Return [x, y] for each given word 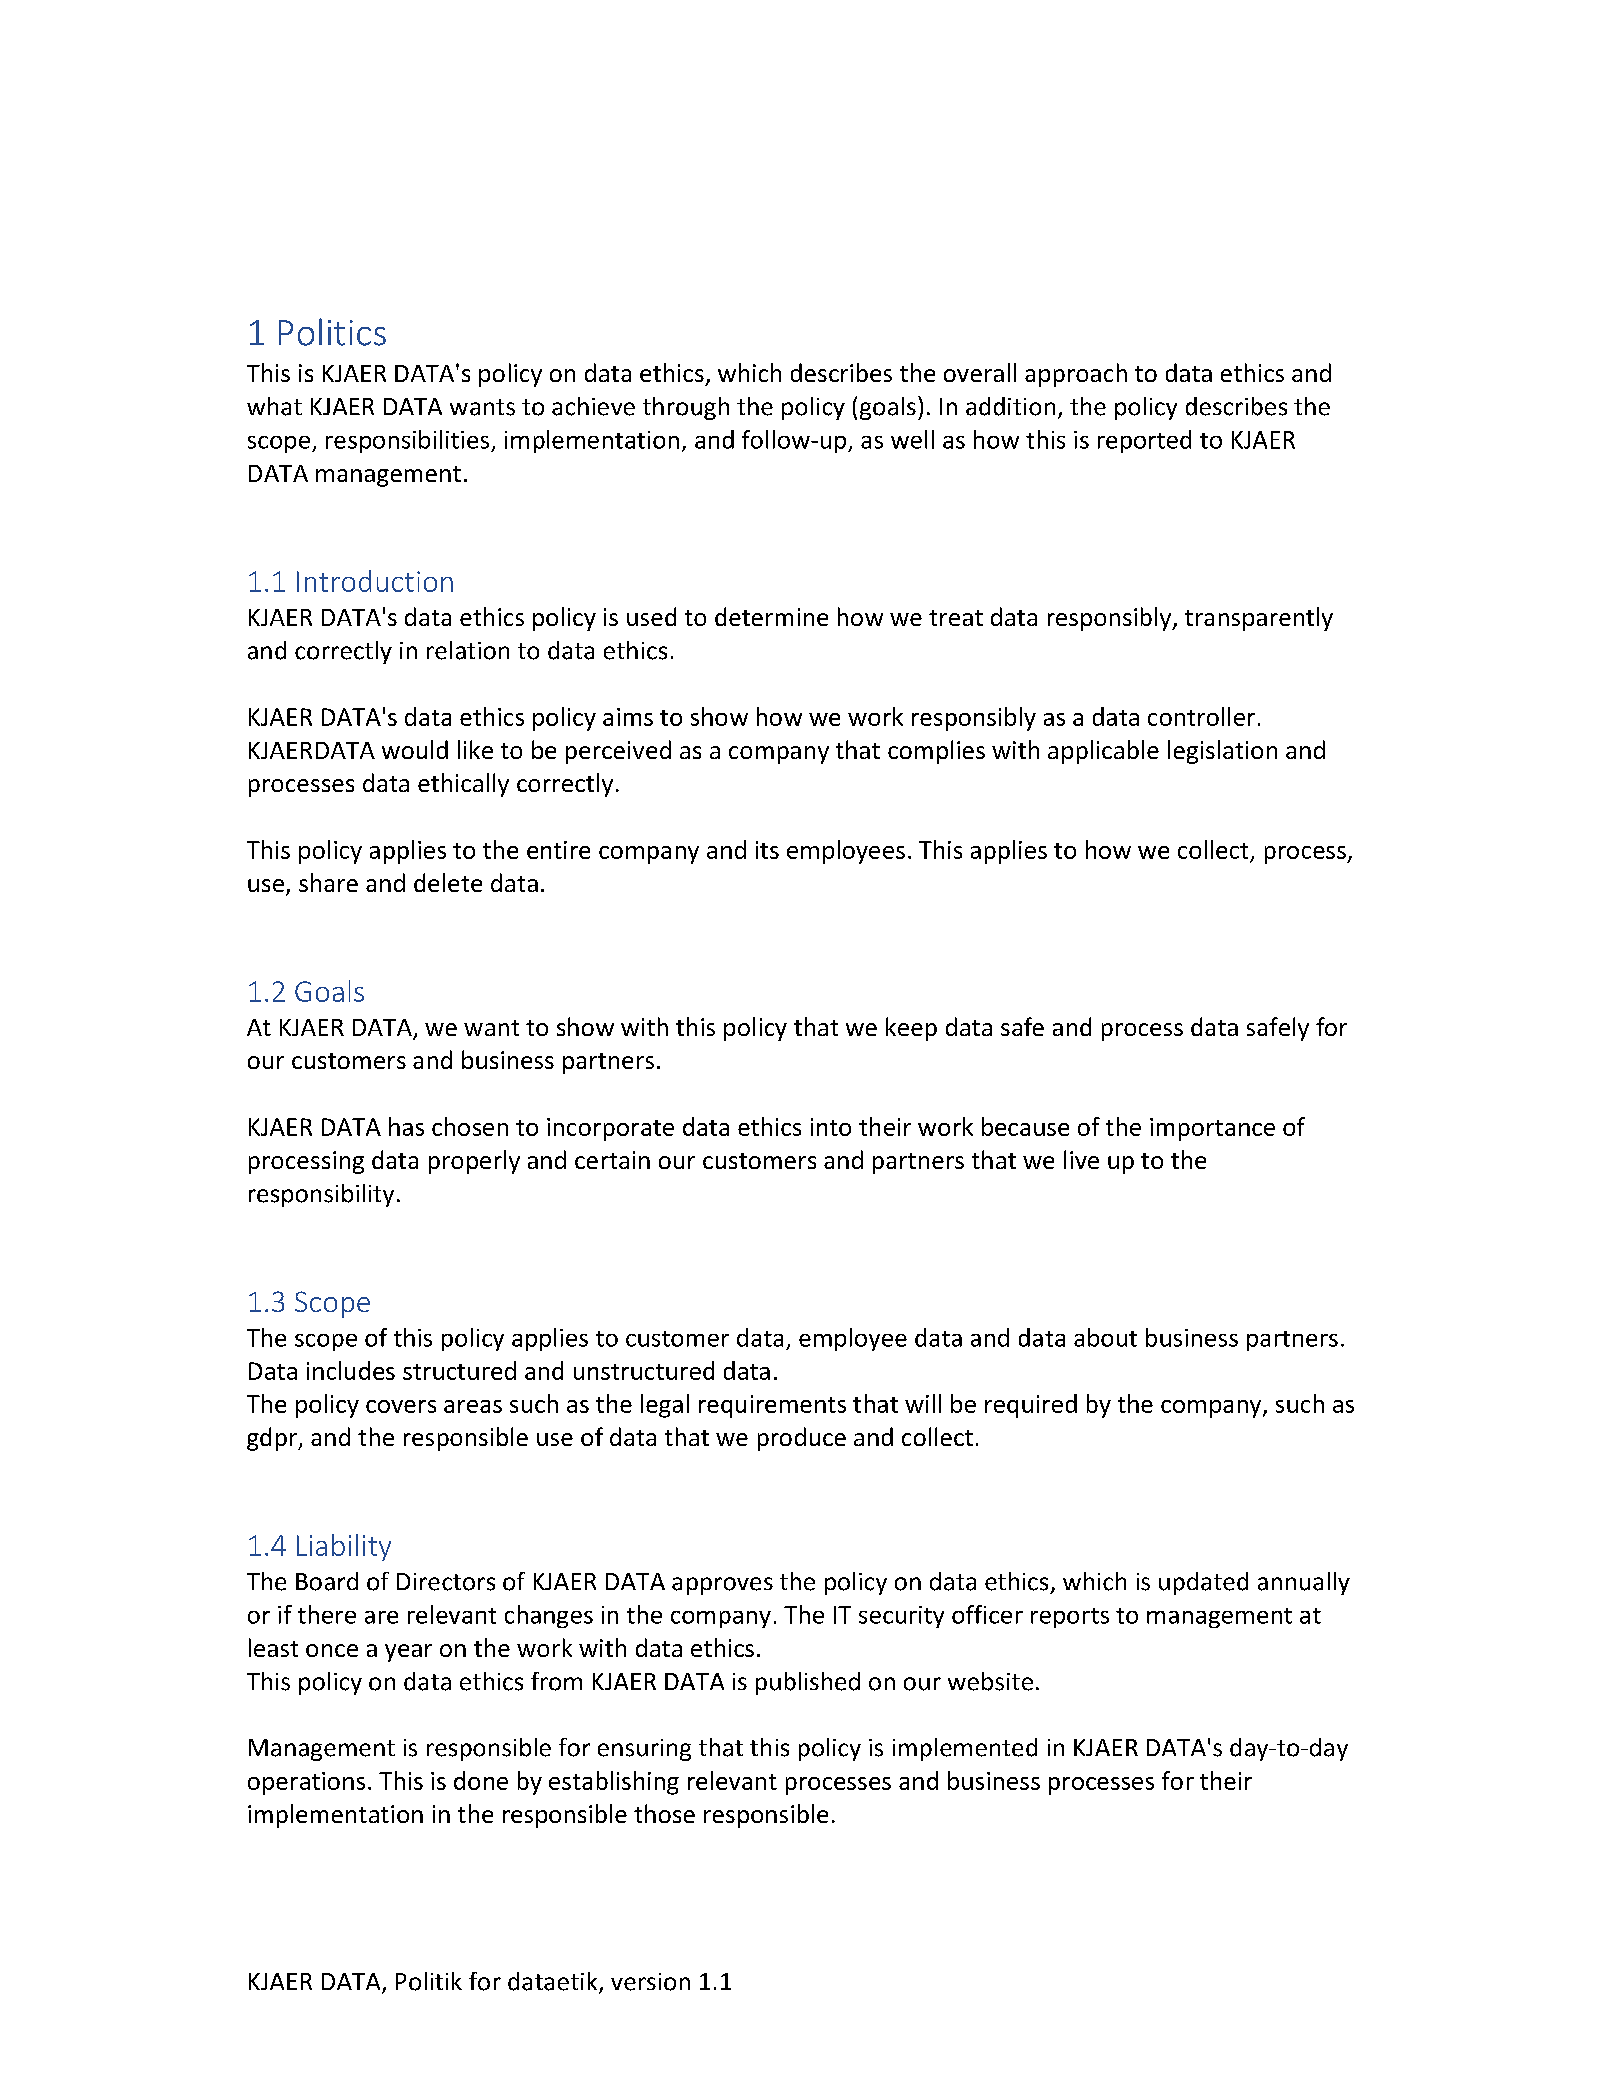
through [686, 408]
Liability [344, 1547]
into [831, 1127]
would [415, 749]
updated [1203, 1583]
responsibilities [407, 441]
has [406, 1126]
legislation [1222, 752]
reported [1144, 441]
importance [1212, 1129]
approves [722, 1586]
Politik [429, 1981]
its [767, 850]
